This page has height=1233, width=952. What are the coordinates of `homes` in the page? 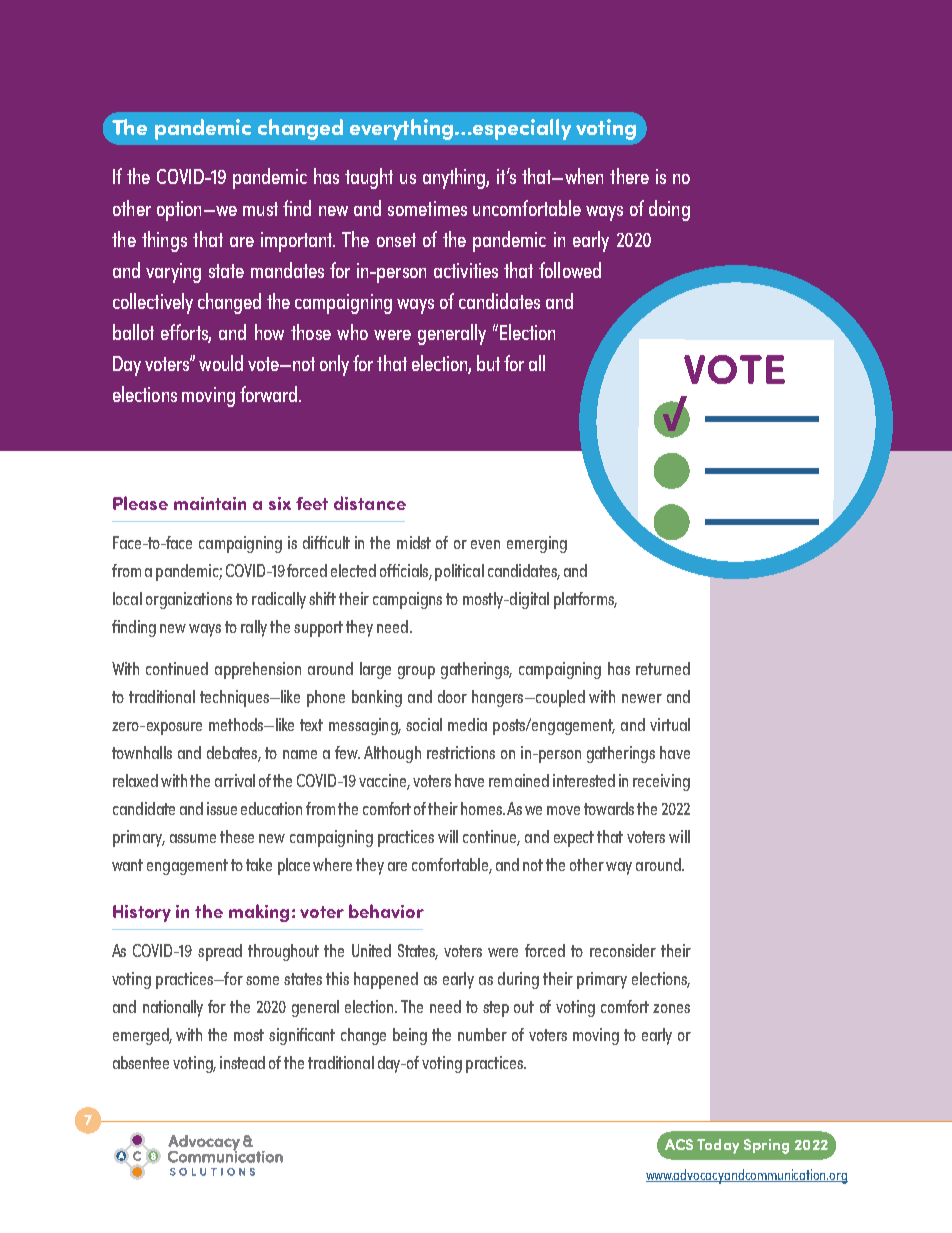 It's located at (483, 808).
